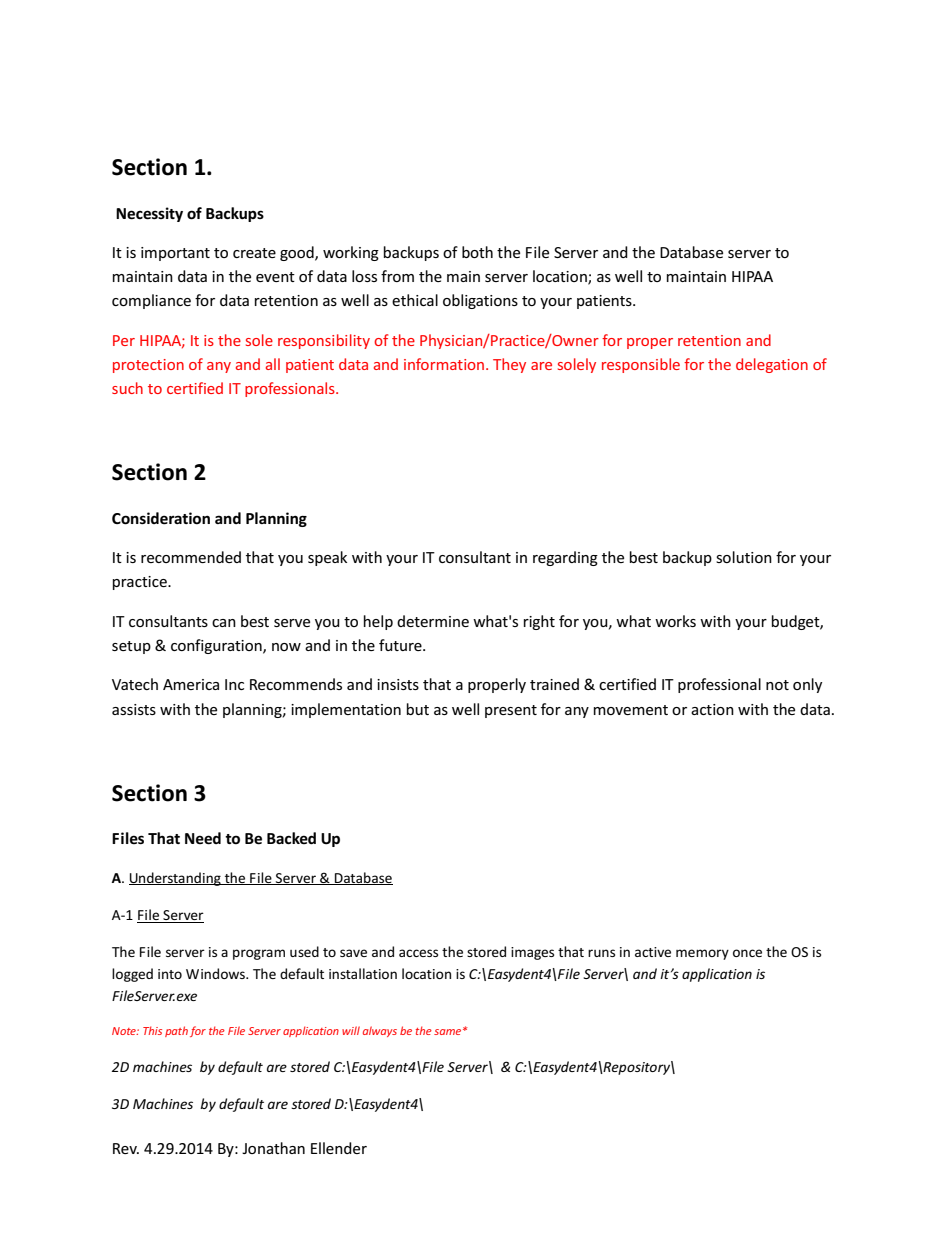 The image size is (952, 1233). What do you see at coordinates (191, 684) in the screenshot?
I see `America` at bounding box center [191, 684].
